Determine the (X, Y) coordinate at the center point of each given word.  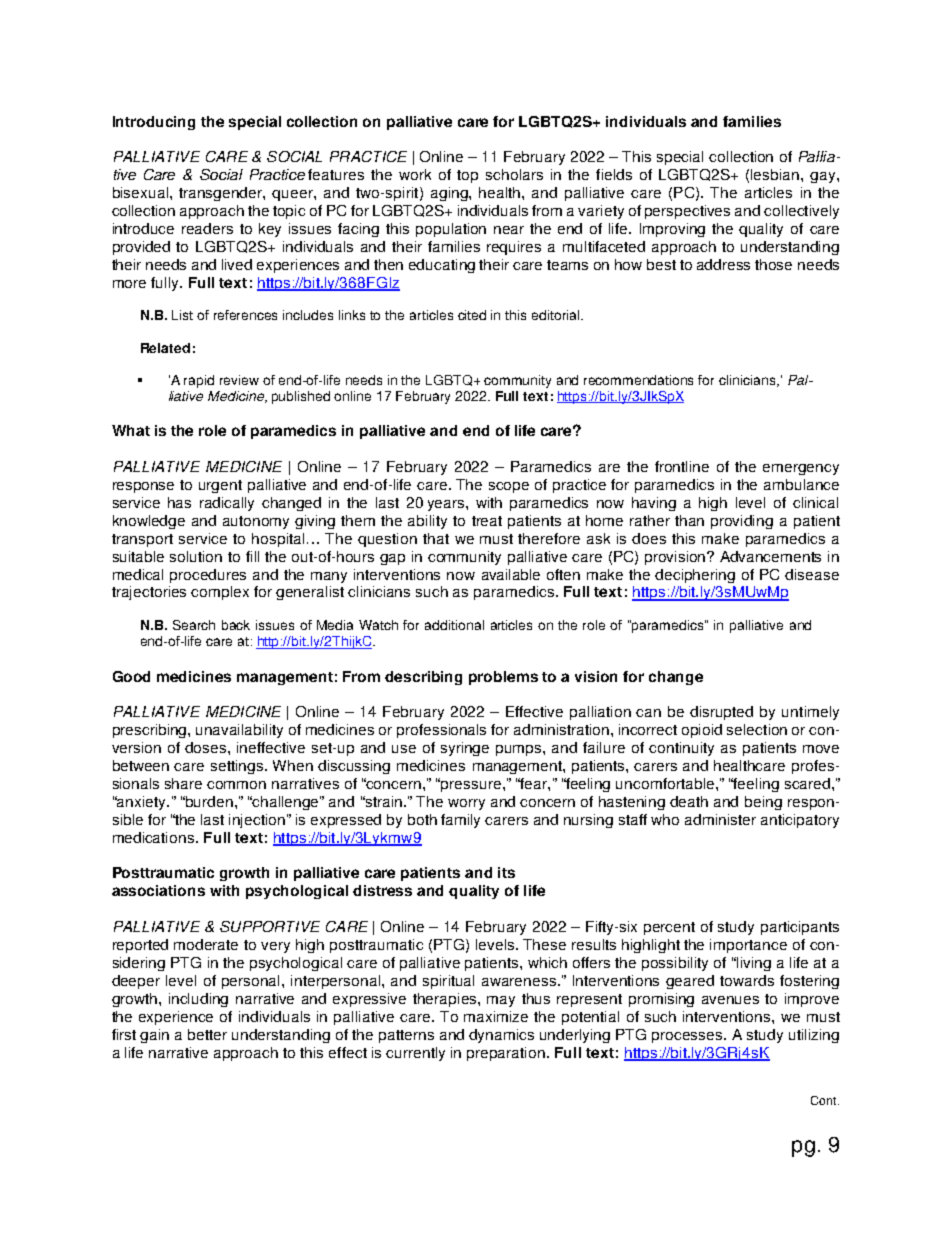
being (763, 803)
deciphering (695, 576)
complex (220, 593)
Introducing (154, 123)
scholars (514, 174)
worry (466, 804)
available (511, 574)
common (236, 785)
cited (472, 315)
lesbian (775, 174)
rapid (199, 381)
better (207, 1034)
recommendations (638, 380)
